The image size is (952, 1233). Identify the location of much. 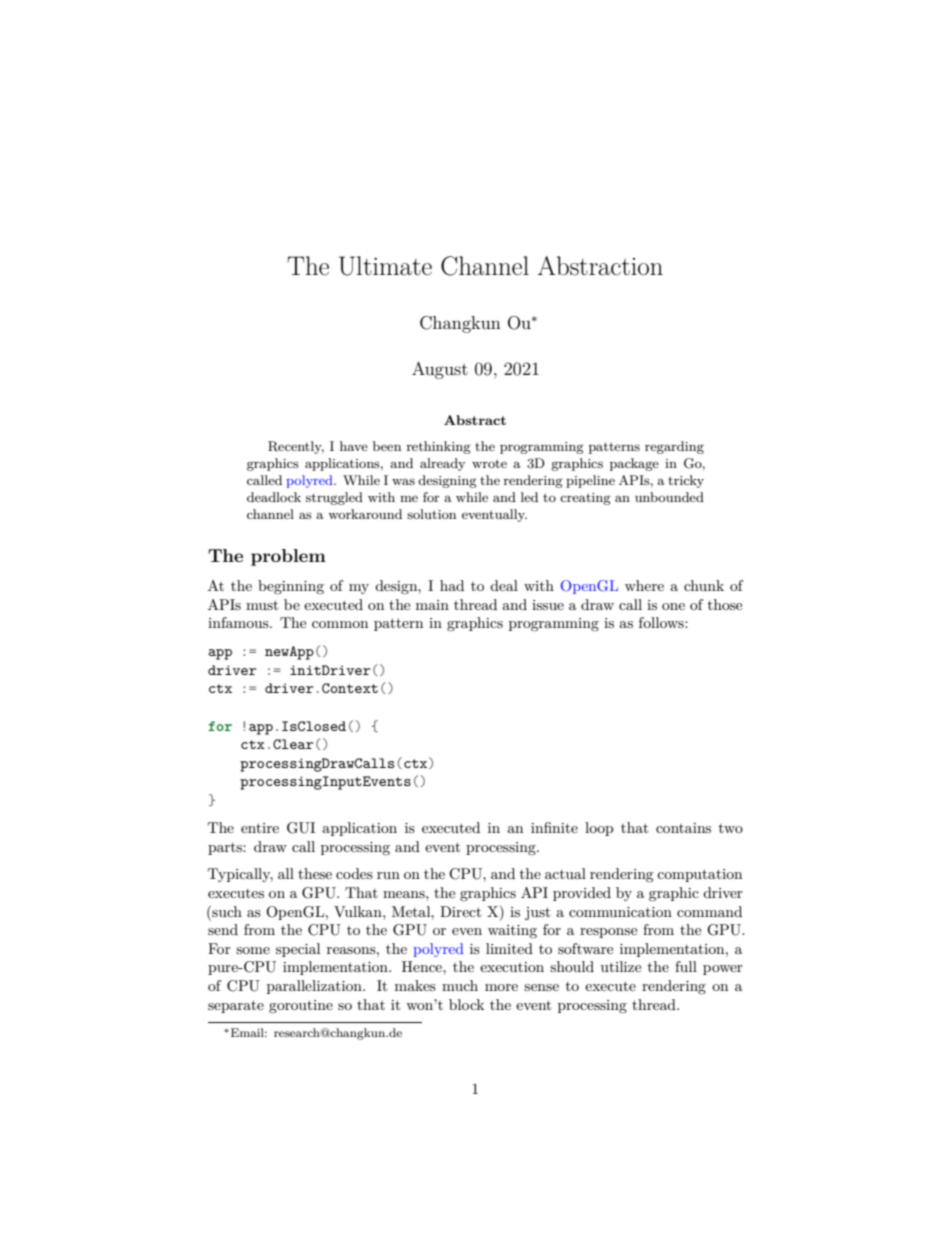
(460, 985).
